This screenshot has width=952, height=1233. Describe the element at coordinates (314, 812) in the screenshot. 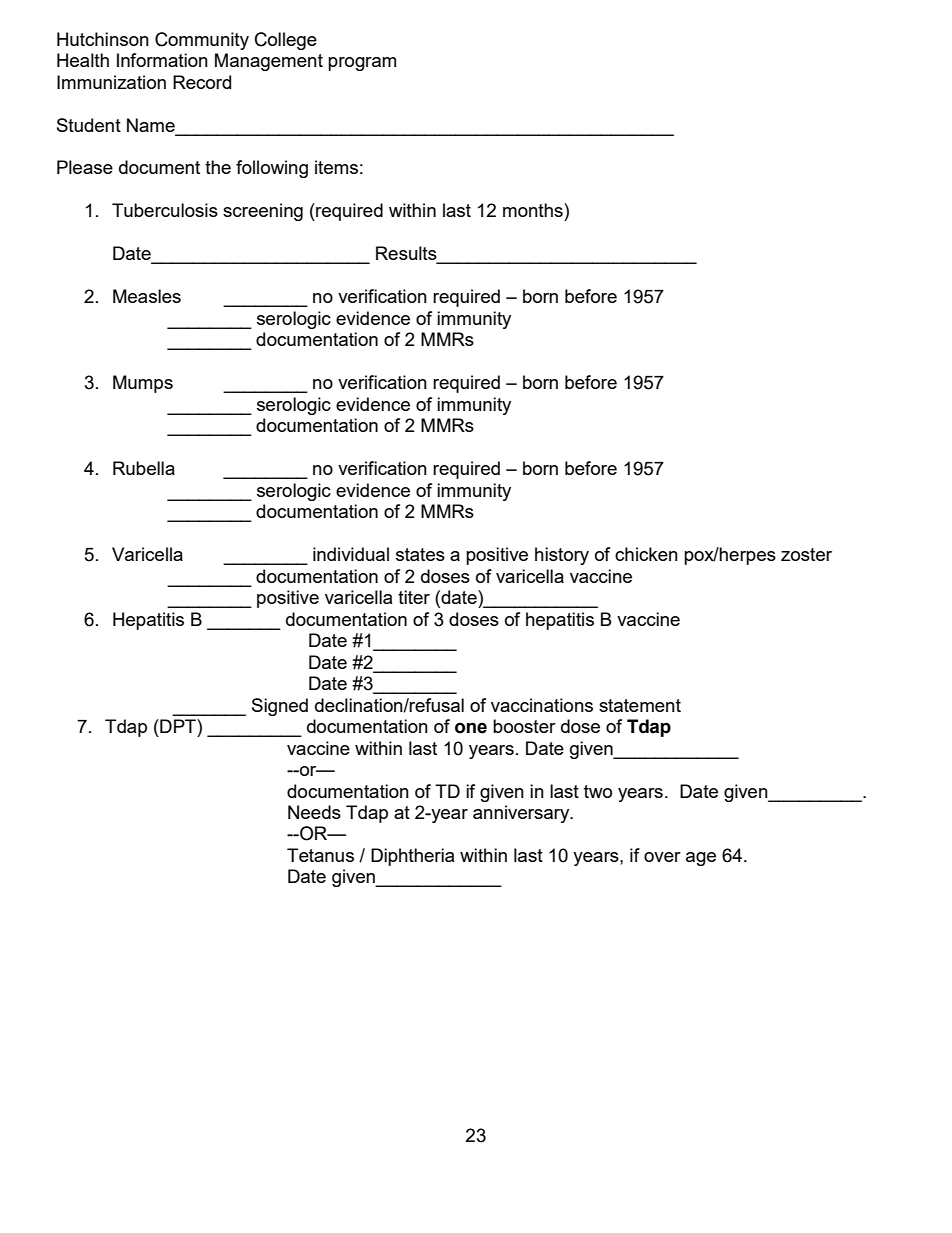

I see `Needs` at that location.
